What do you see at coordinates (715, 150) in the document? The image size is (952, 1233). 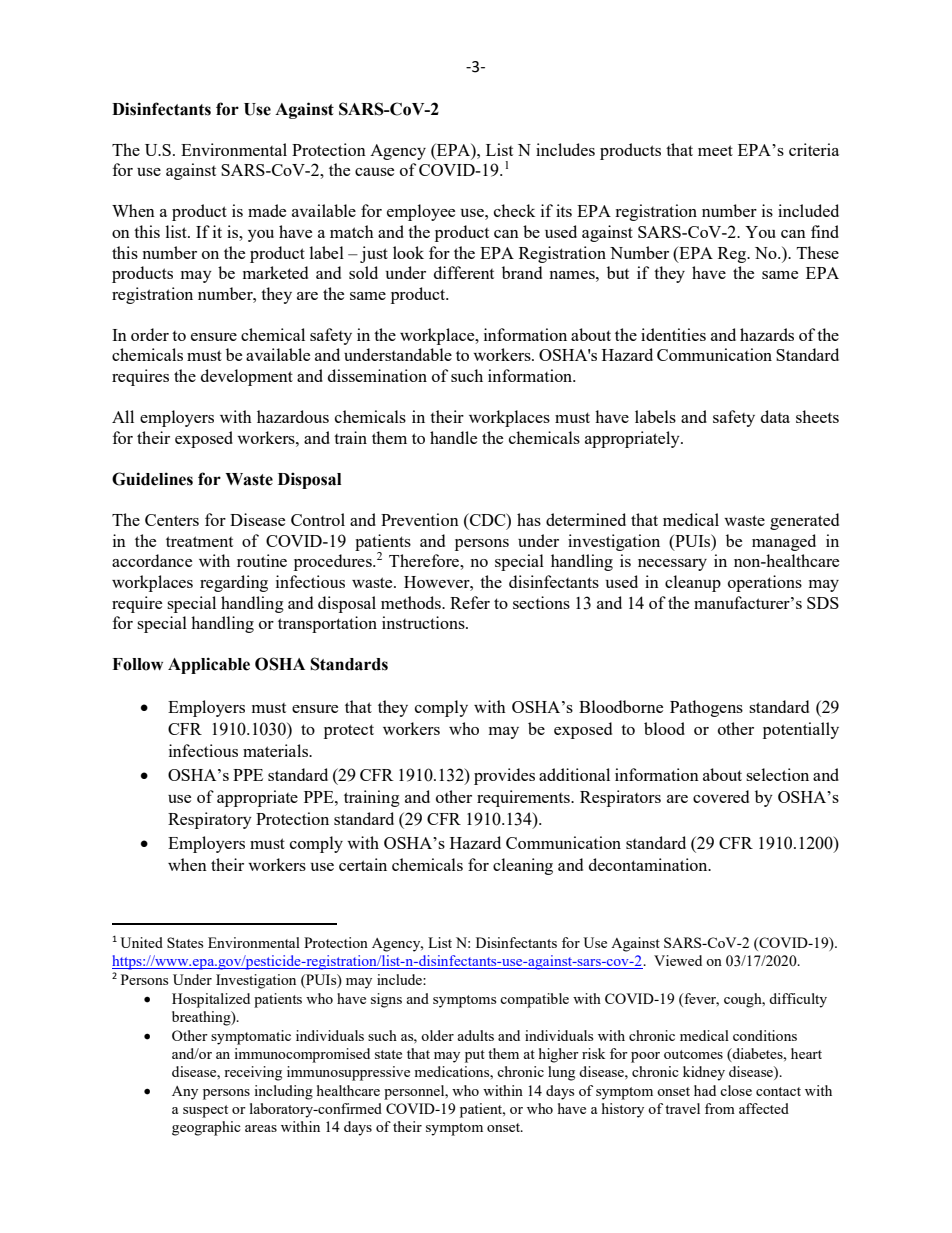 I see `meet` at bounding box center [715, 150].
